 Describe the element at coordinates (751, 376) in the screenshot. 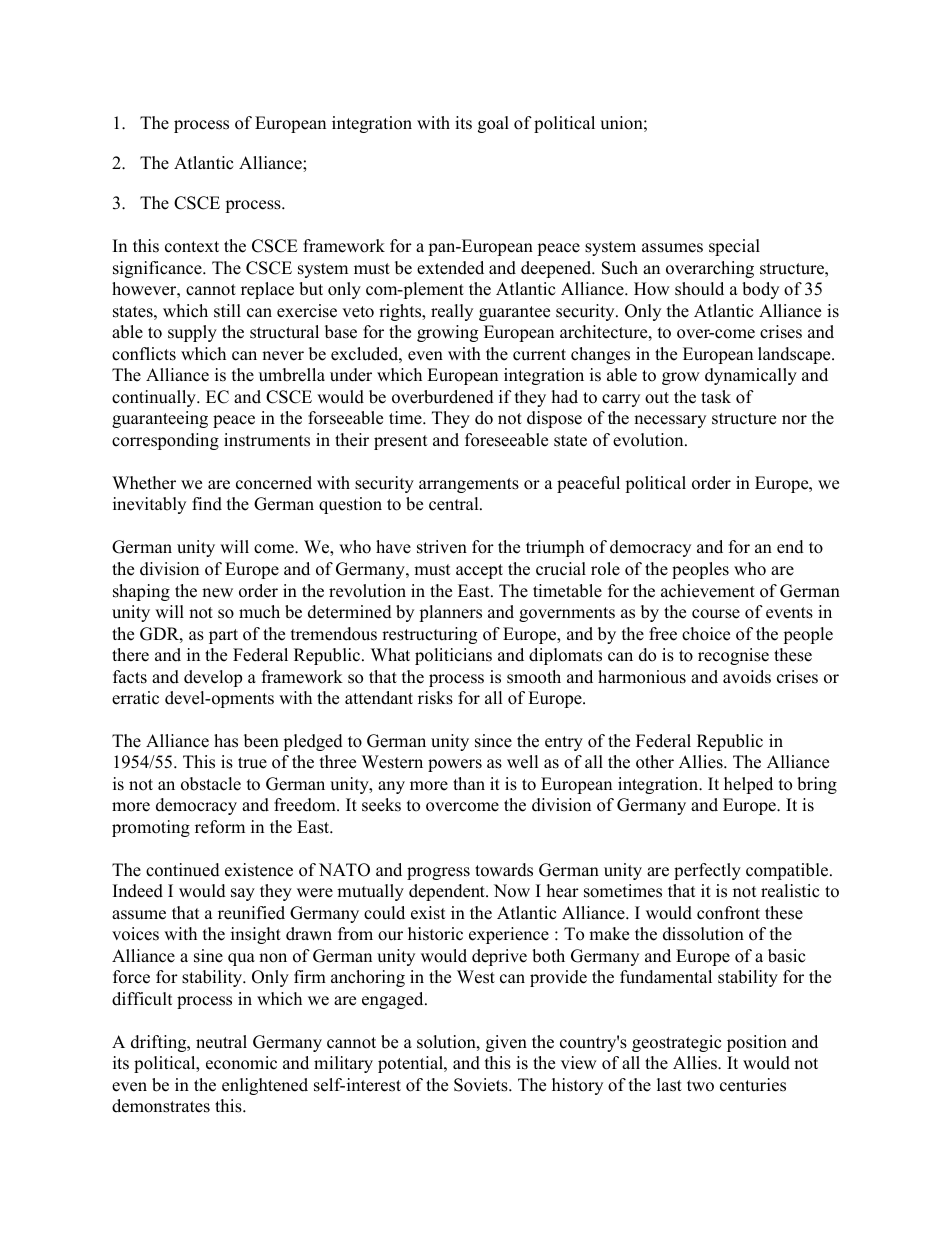

I see `dynamically` at that location.
